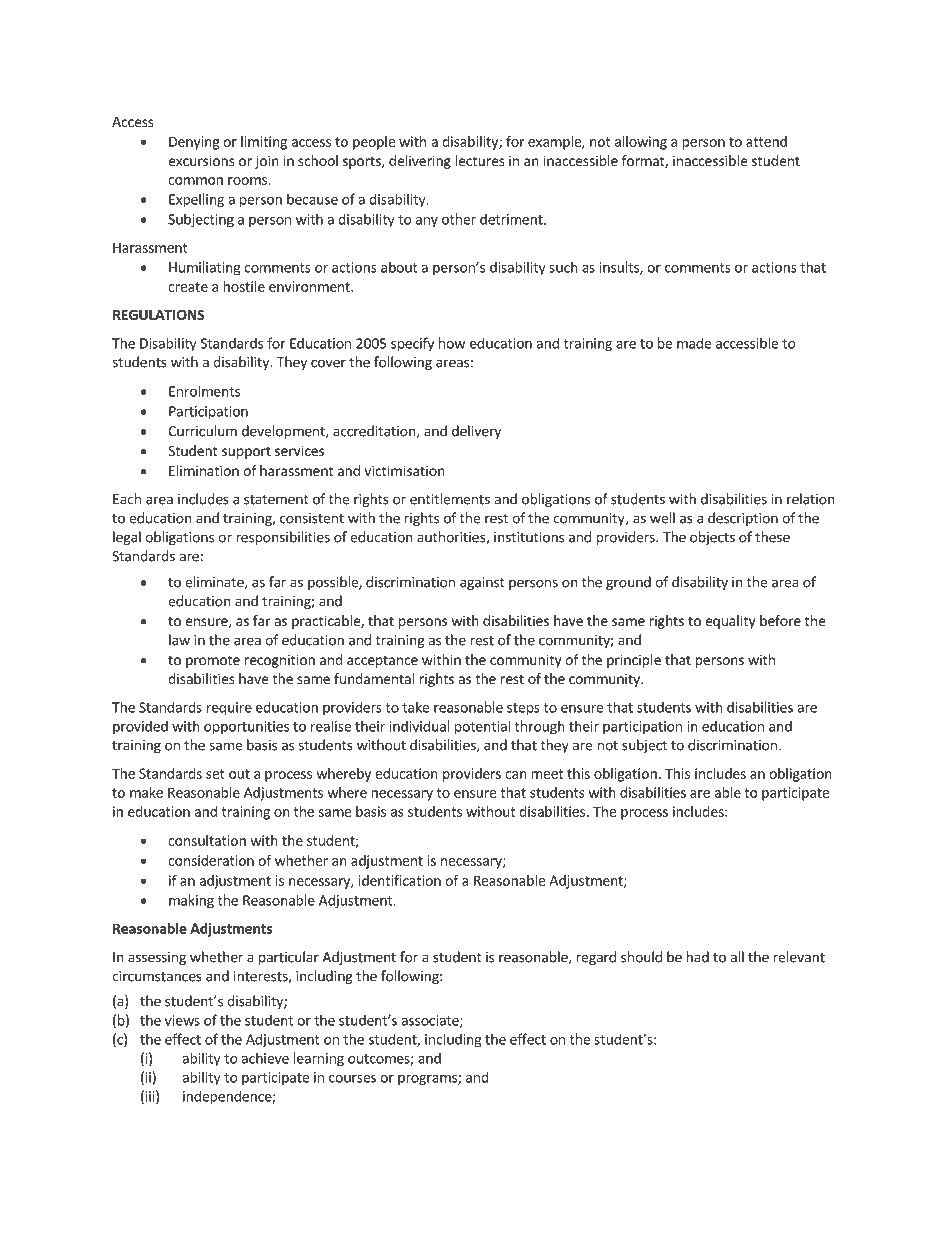  What do you see at coordinates (213, 661) in the screenshot?
I see `promote` at bounding box center [213, 661].
